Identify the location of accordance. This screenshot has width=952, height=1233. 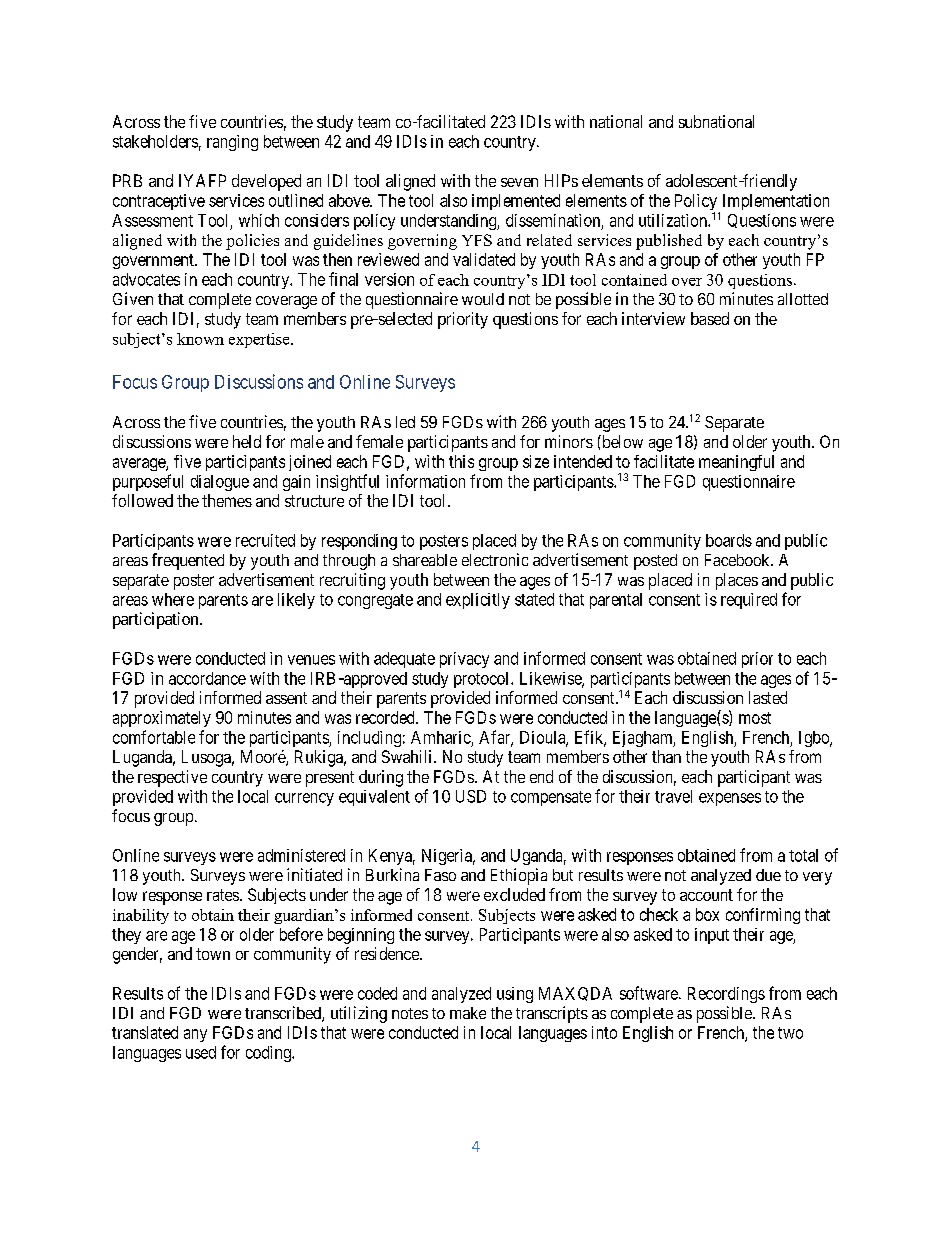
(207, 678).
